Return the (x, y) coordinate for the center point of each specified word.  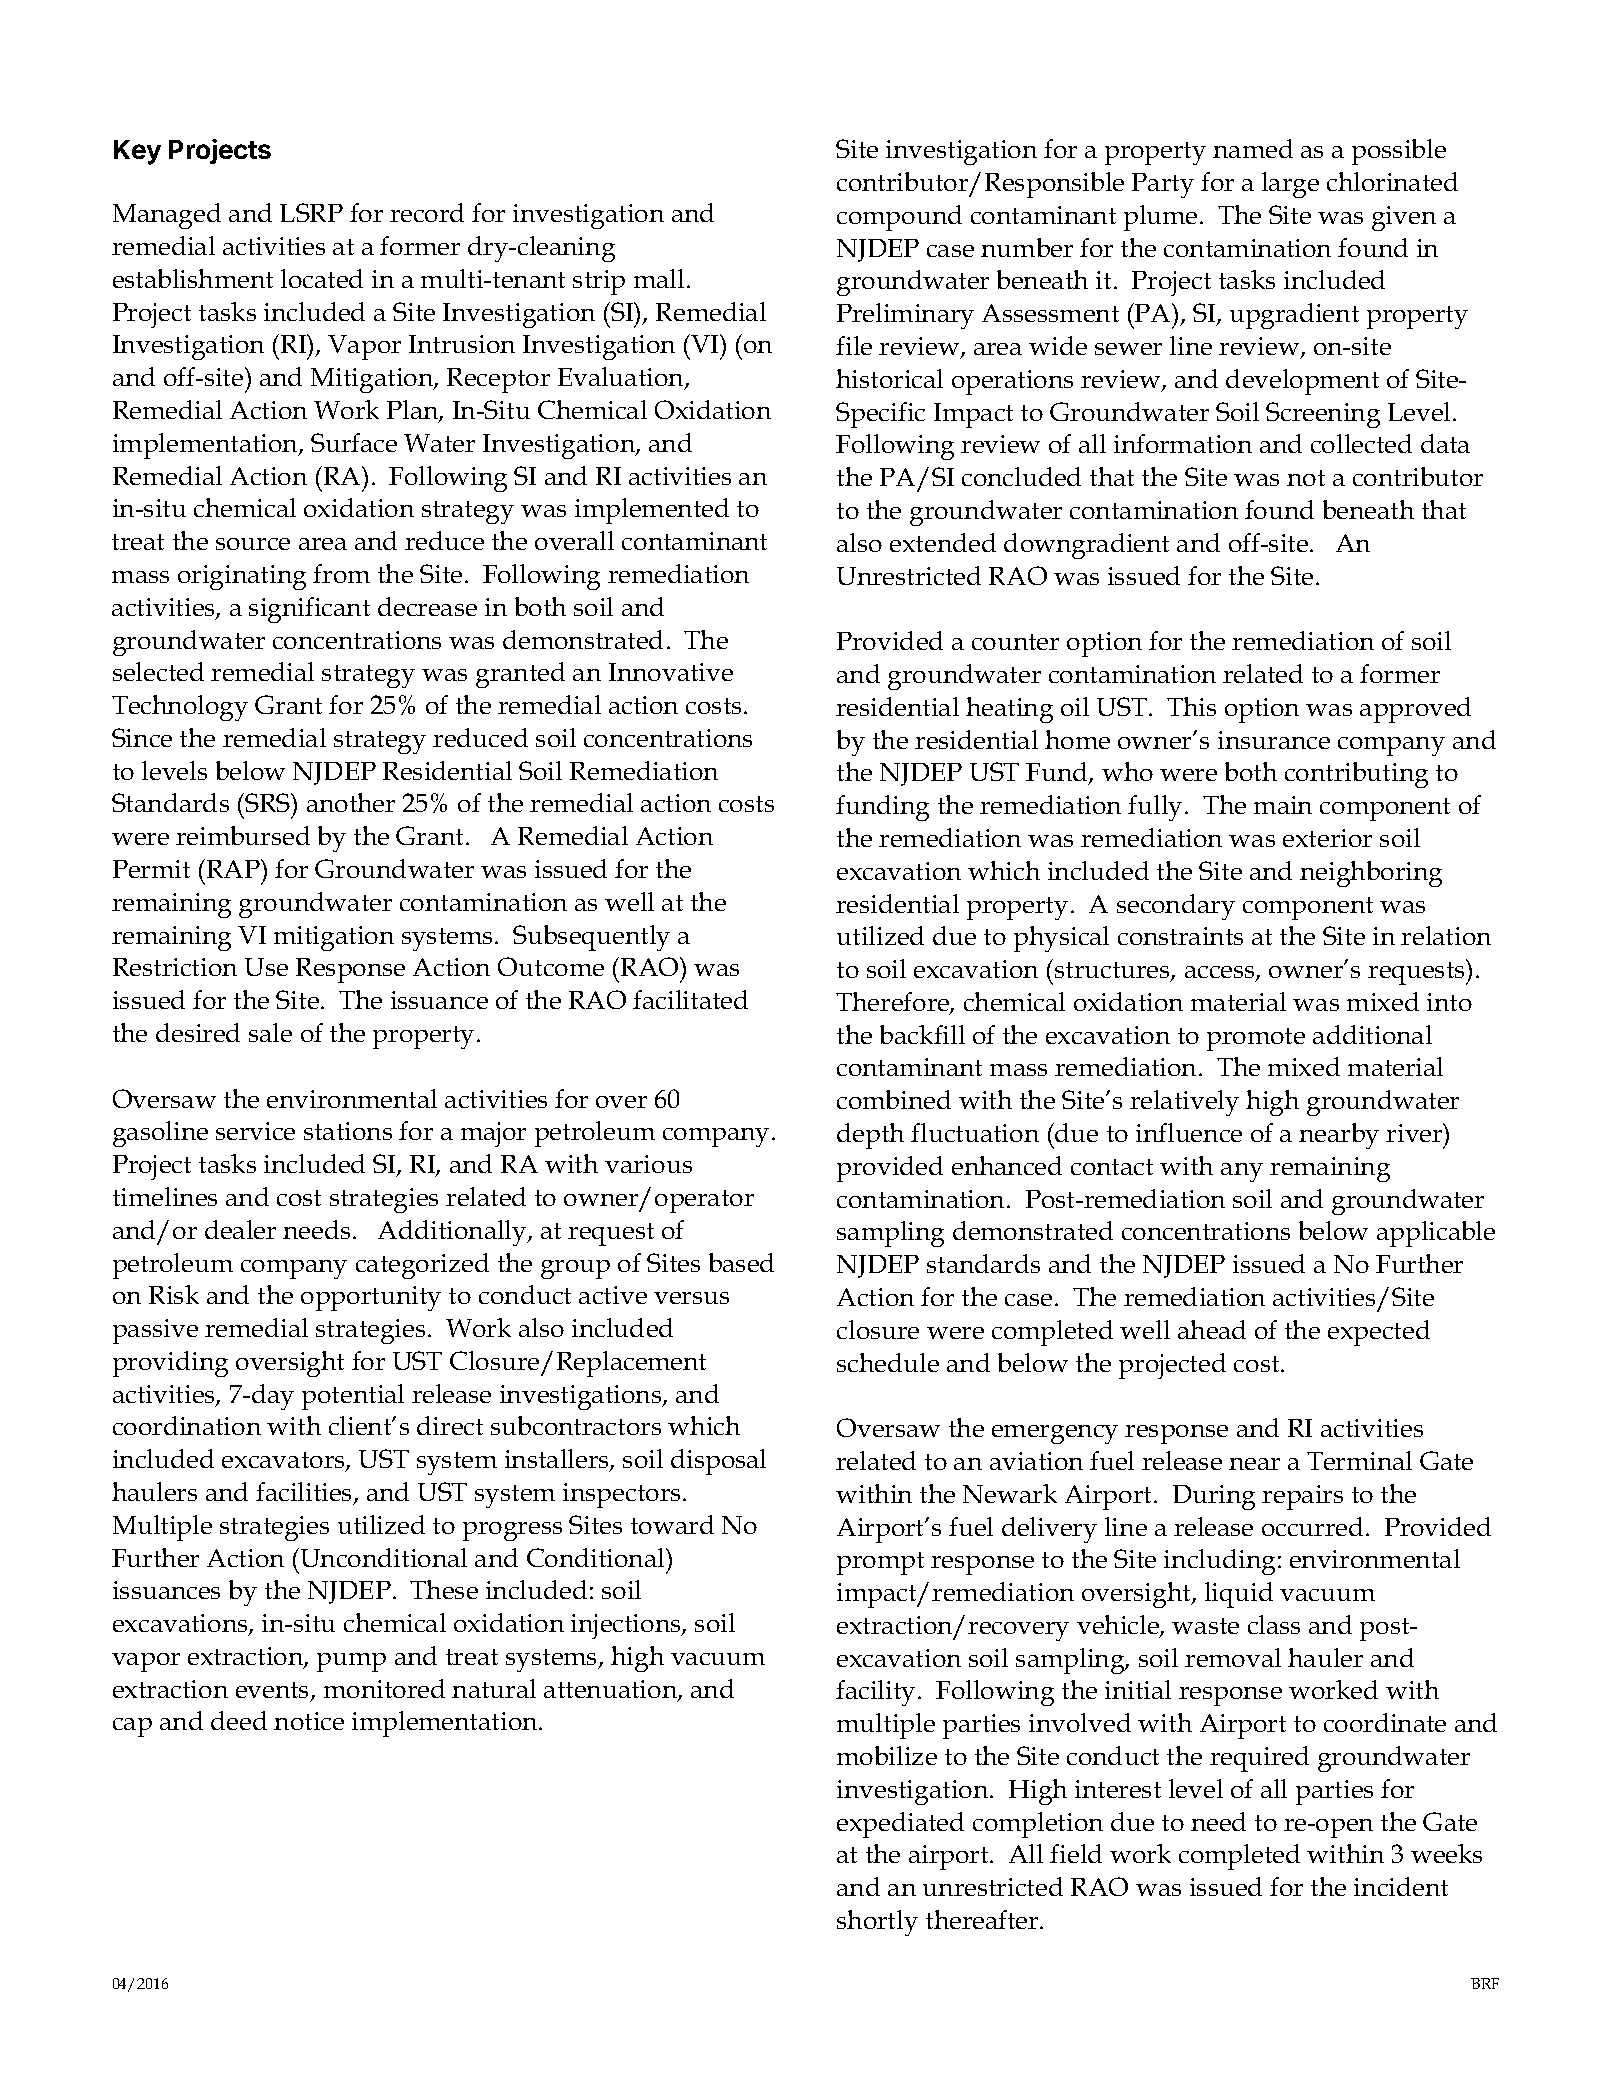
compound (899, 218)
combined (894, 1099)
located (322, 278)
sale (270, 1032)
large (1290, 185)
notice (309, 1721)
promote (1256, 1039)
